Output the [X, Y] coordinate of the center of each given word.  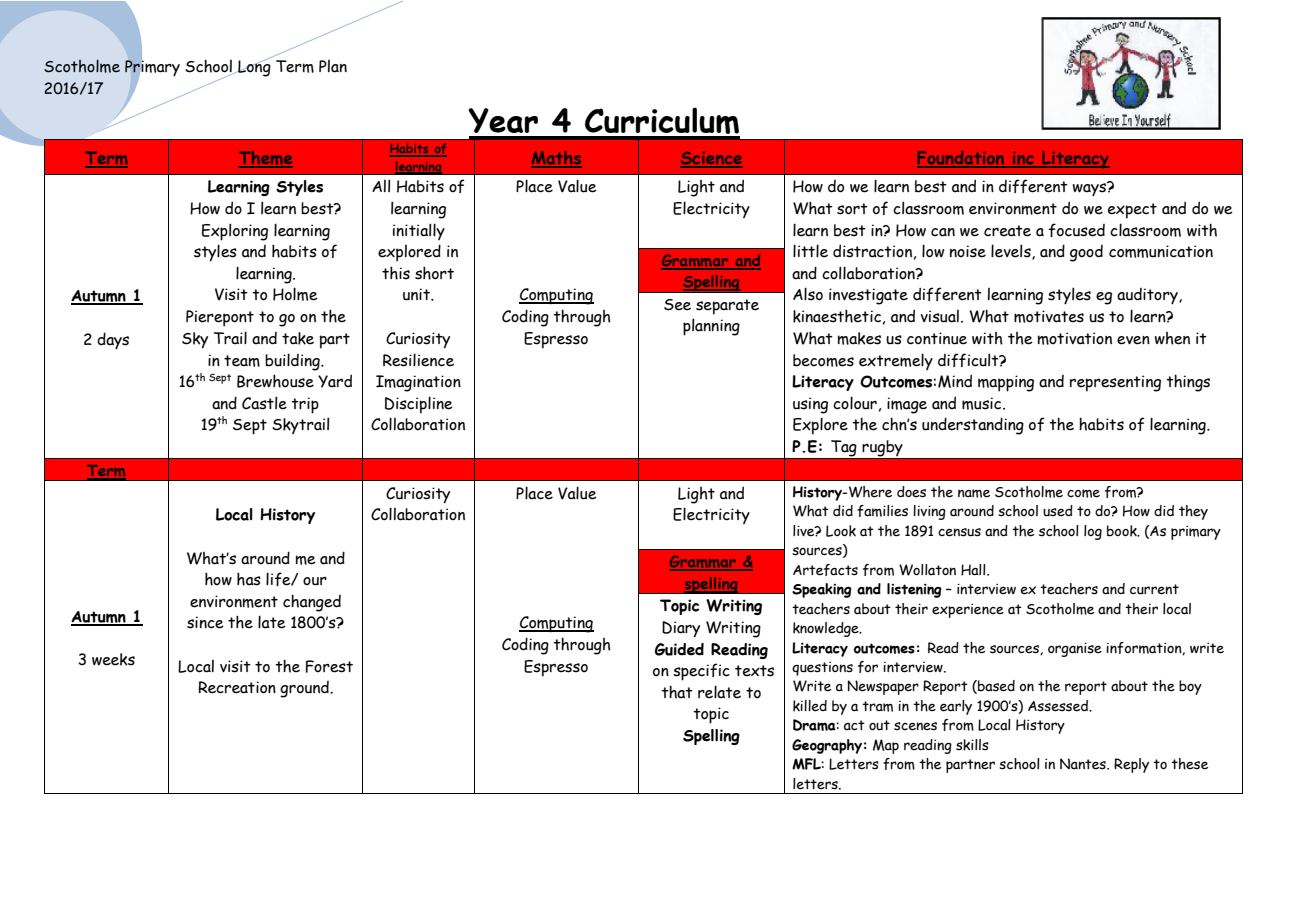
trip [305, 405]
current [1154, 589]
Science [711, 159]
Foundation [962, 159]
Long [253, 67]
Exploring [235, 232]
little [810, 251]
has [249, 579]
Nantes [1084, 764]
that [677, 692]
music [983, 403]
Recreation [237, 687]
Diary [681, 629]
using [810, 405]
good [1086, 253]
